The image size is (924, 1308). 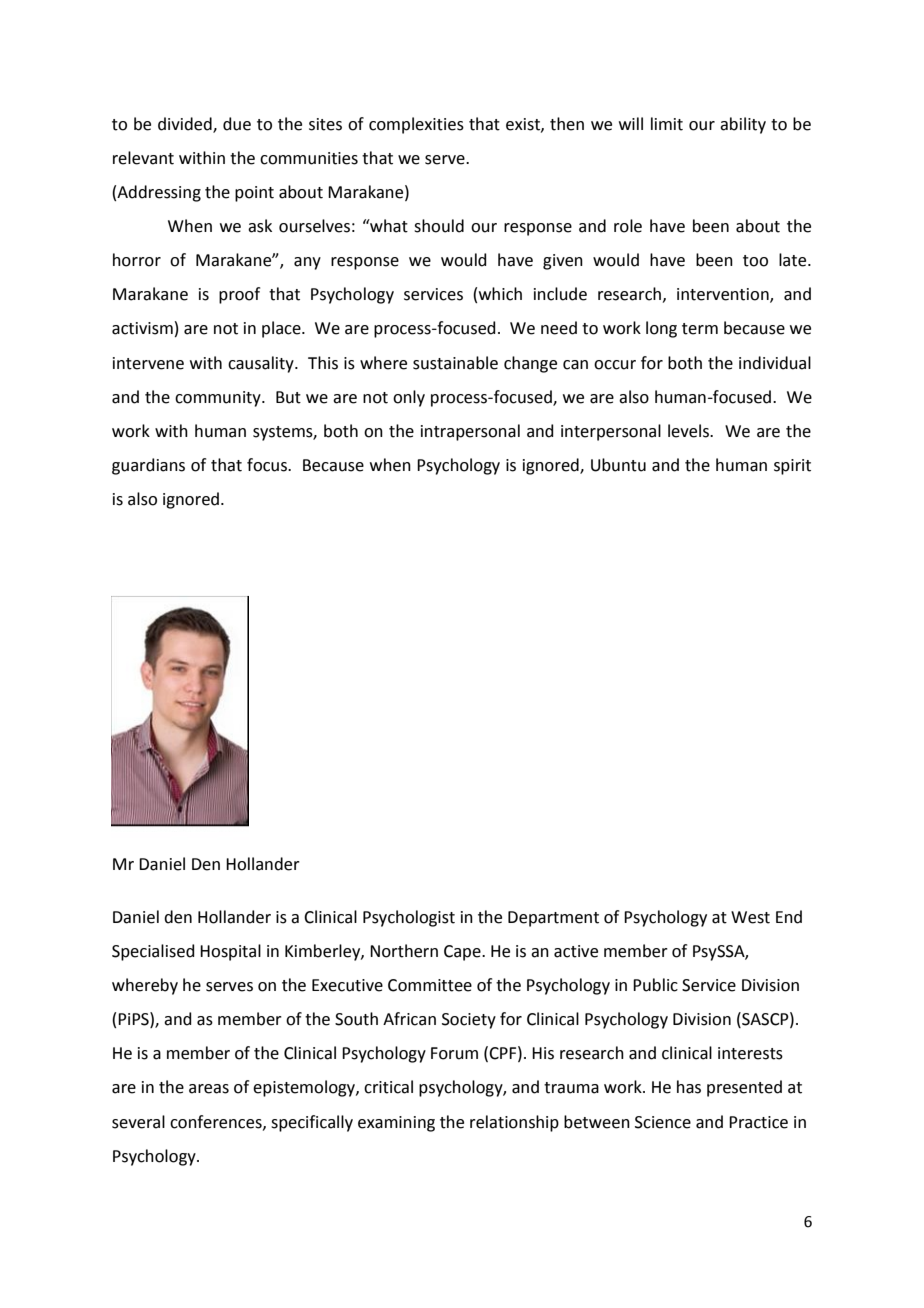 What do you see at coordinates (454, 1053) in the screenshot?
I see `Forum` at bounding box center [454, 1053].
